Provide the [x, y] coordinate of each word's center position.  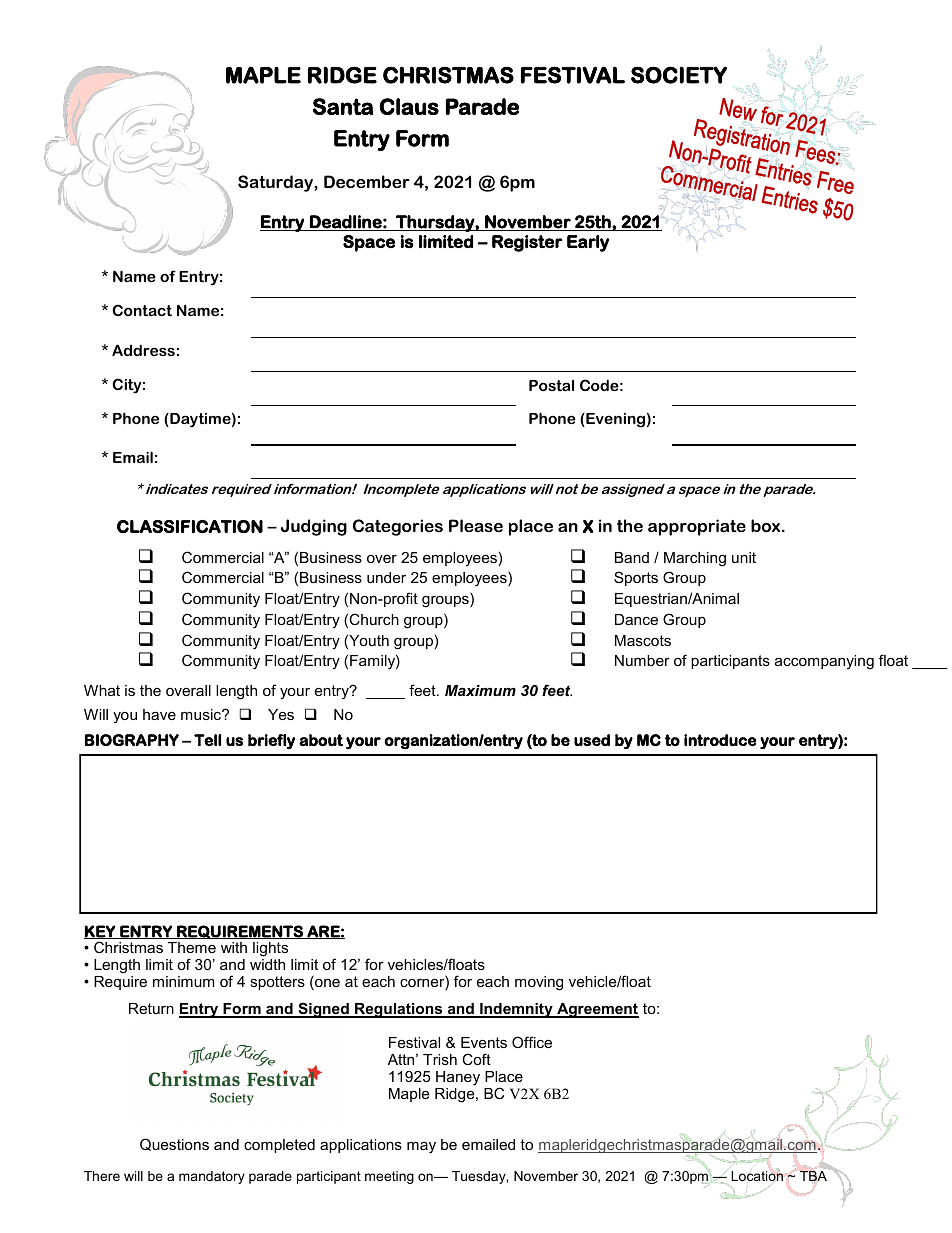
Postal [551, 385]
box [767, 525]
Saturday [276, 183]
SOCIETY [679, 75]
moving [539, 983]
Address [143, 350]
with [234, 947]
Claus [409, 106]
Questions [174, 1144]
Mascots [643, 640]
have [159, 714]
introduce [720, 740]
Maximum [480, 690]
